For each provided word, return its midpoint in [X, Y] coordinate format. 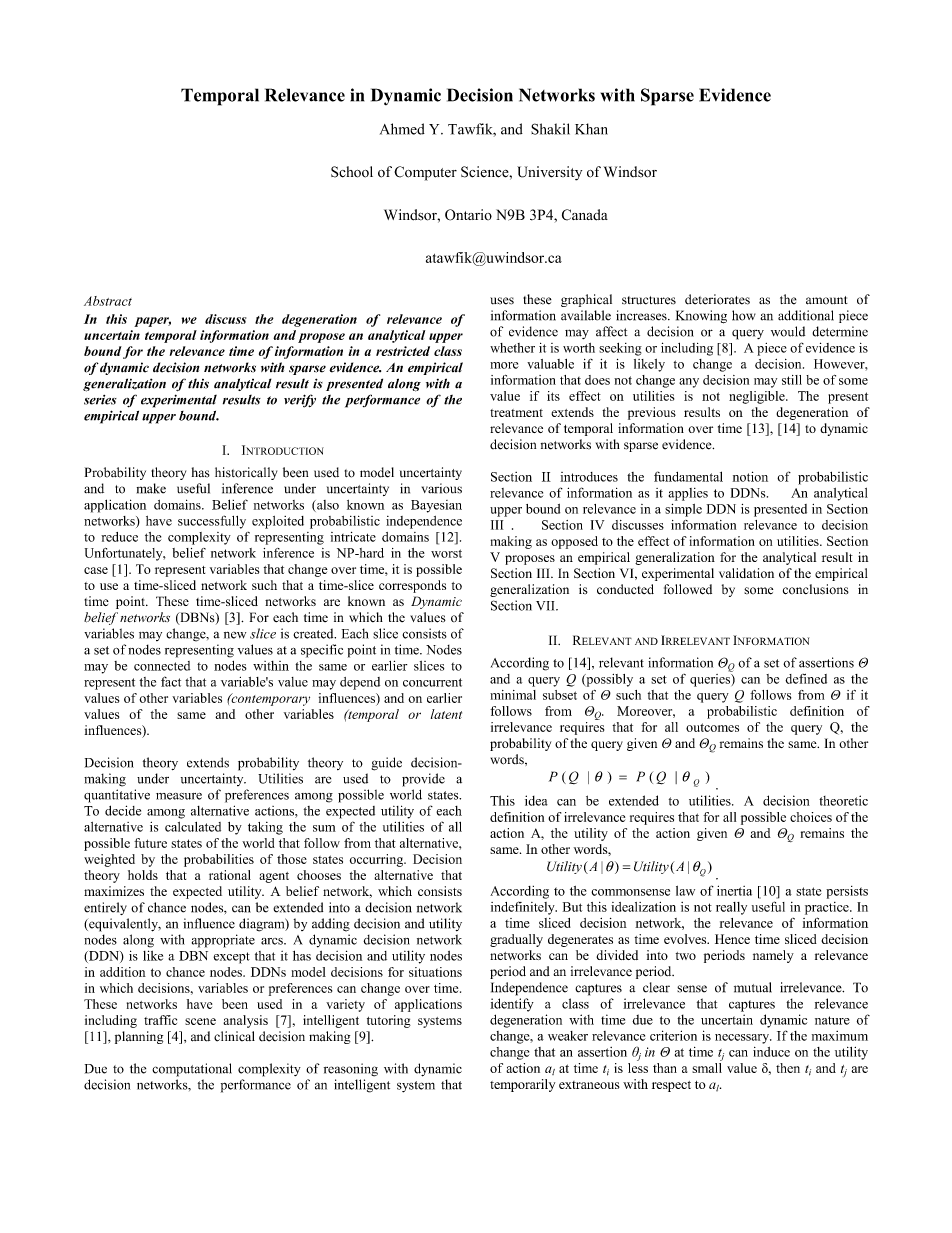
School [352, 172]
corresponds [412, 586]
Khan [591, 129]
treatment [516, 413]
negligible [758, 397]
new [235, 635]
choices [811, 817]
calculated [193, 827]
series [100, 400]
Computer [425, 173]
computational [192, 1070]
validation [746, 573]
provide [423, 780]
